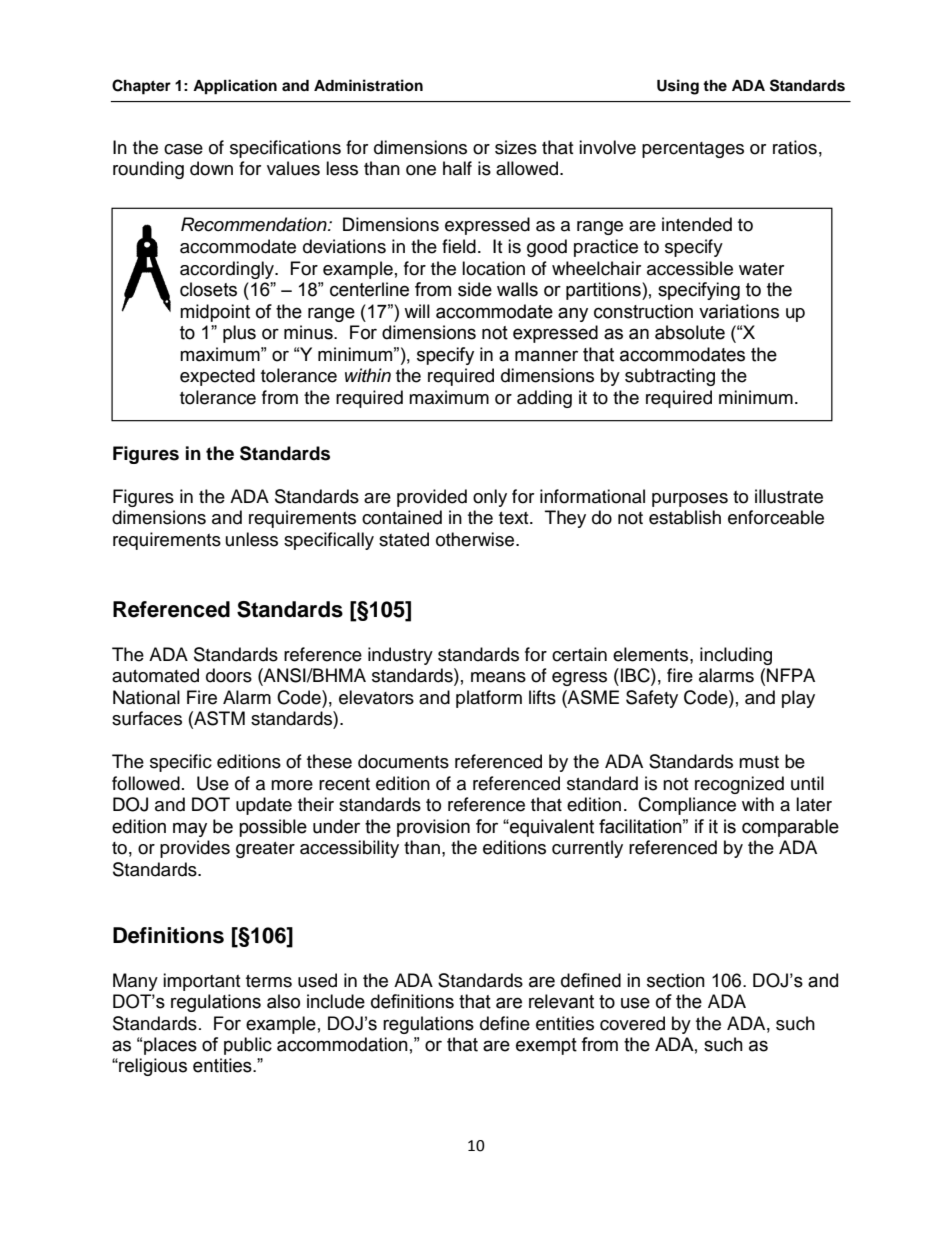 This document has height=1233, width=952. What do you see at coordinates (235, 87) in the document?
I see `Application` at bounding box center [235, 87].
